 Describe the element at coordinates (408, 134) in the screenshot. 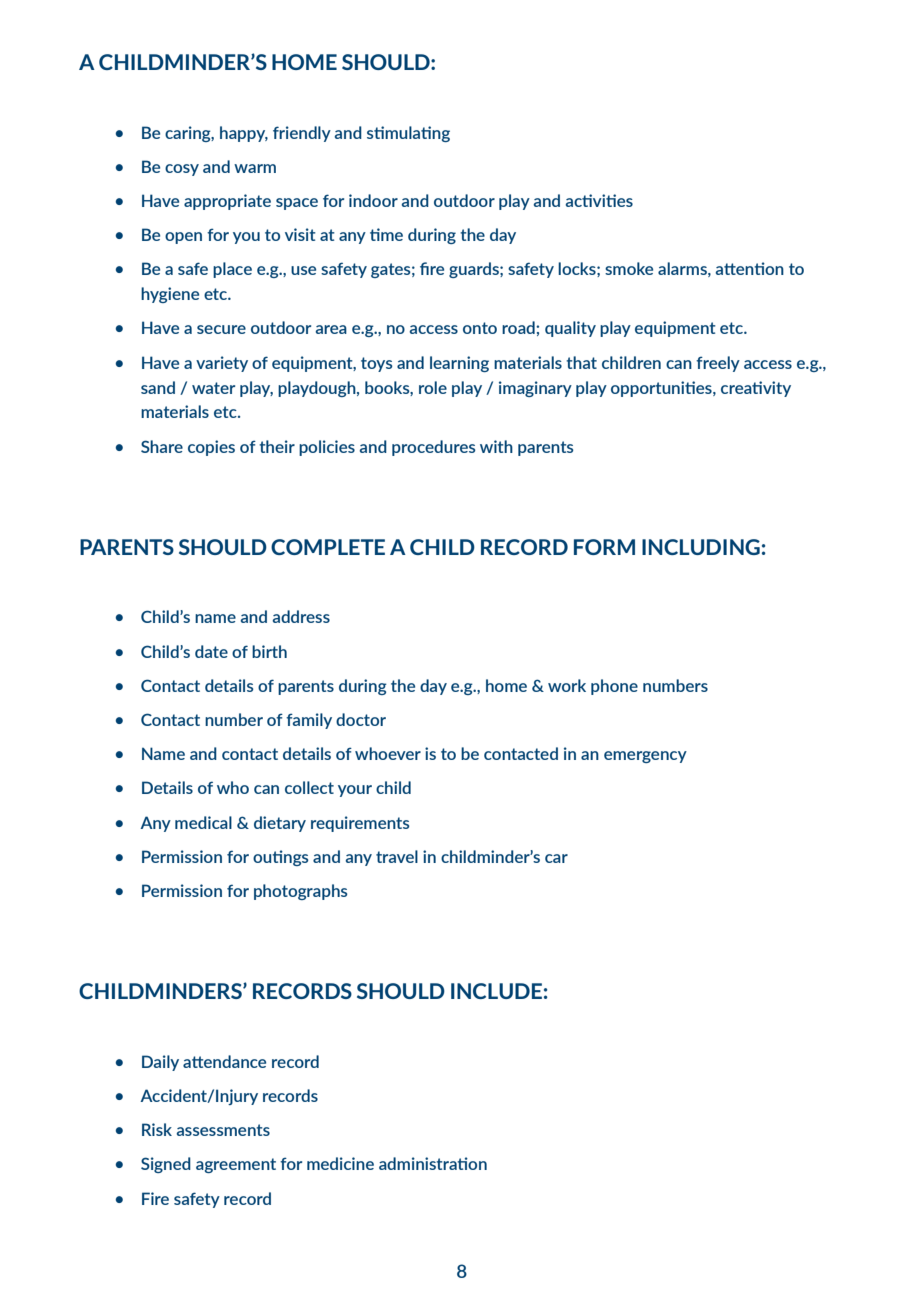

I see `stimulating` at that location.
